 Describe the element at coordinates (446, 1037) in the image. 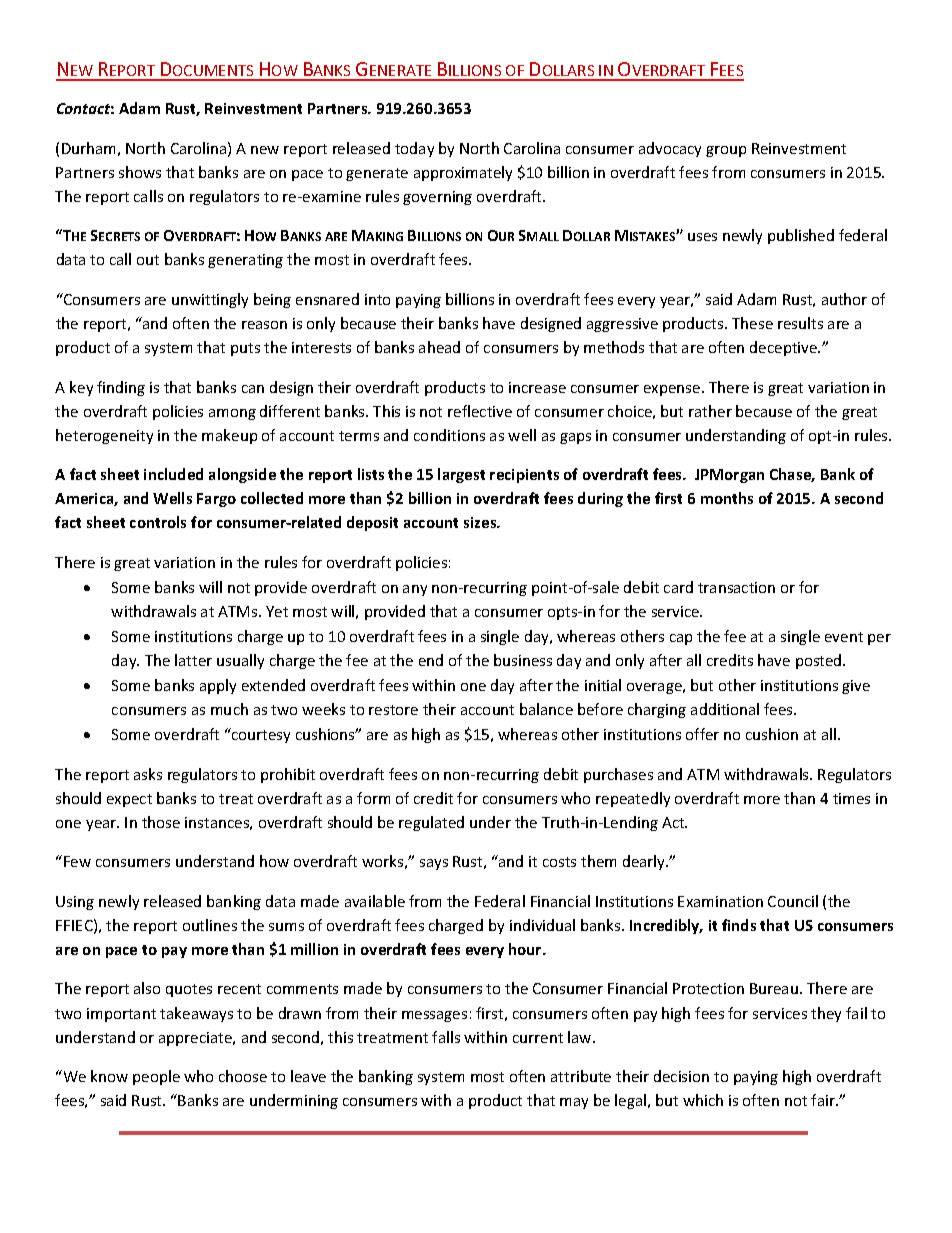

I see `falls` at that location.
